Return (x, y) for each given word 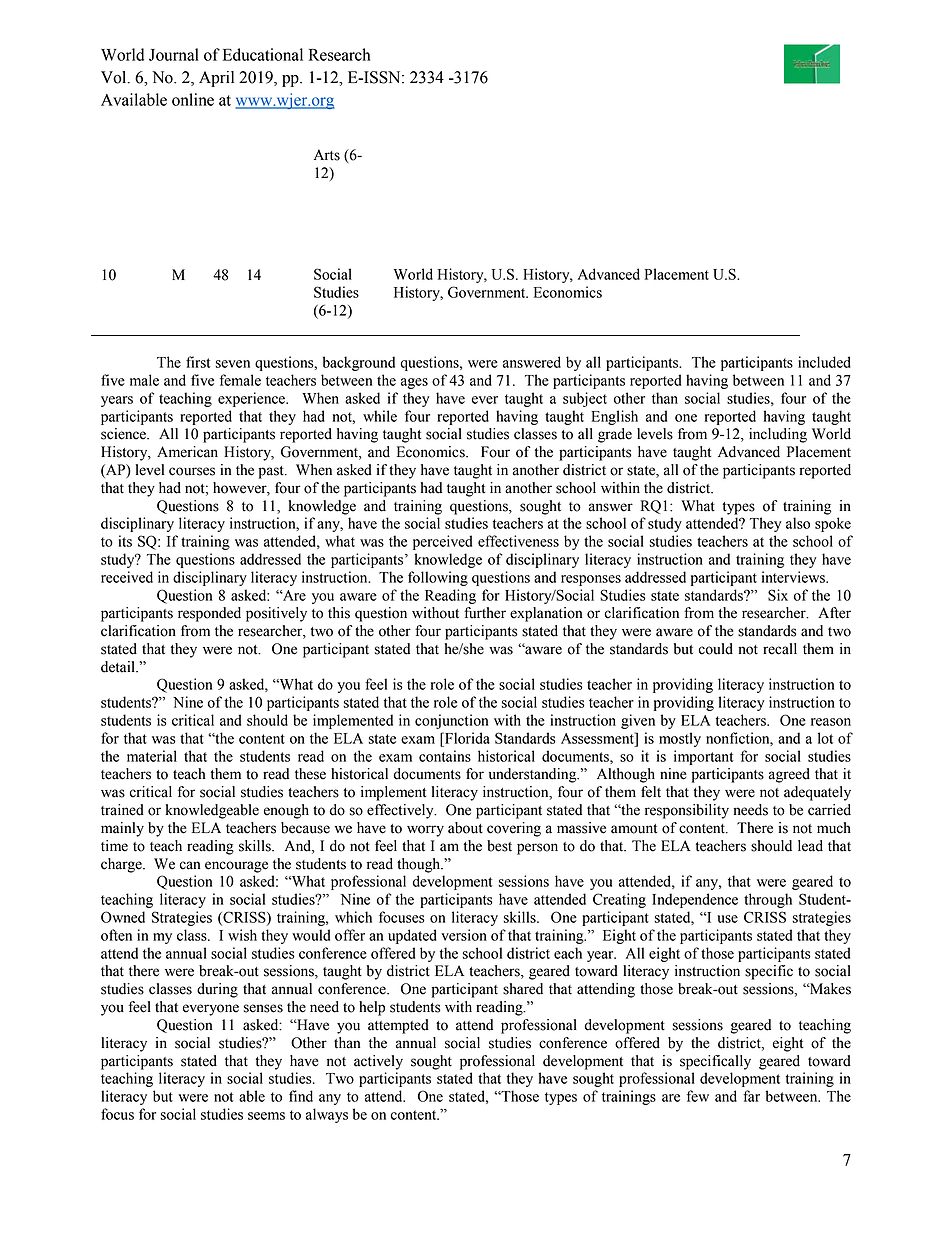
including (778, 435)
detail (119, 667)
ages (414, 383)
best (499, 846)
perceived (442, 542)
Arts (327, 155)
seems (266, 1116)
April (216, 79)
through (768, 900)
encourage (236, 867)
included (824, 362)
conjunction (451, 721)
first (198, 362)
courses (192, 471)
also (798, 523)
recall (780, 649)
